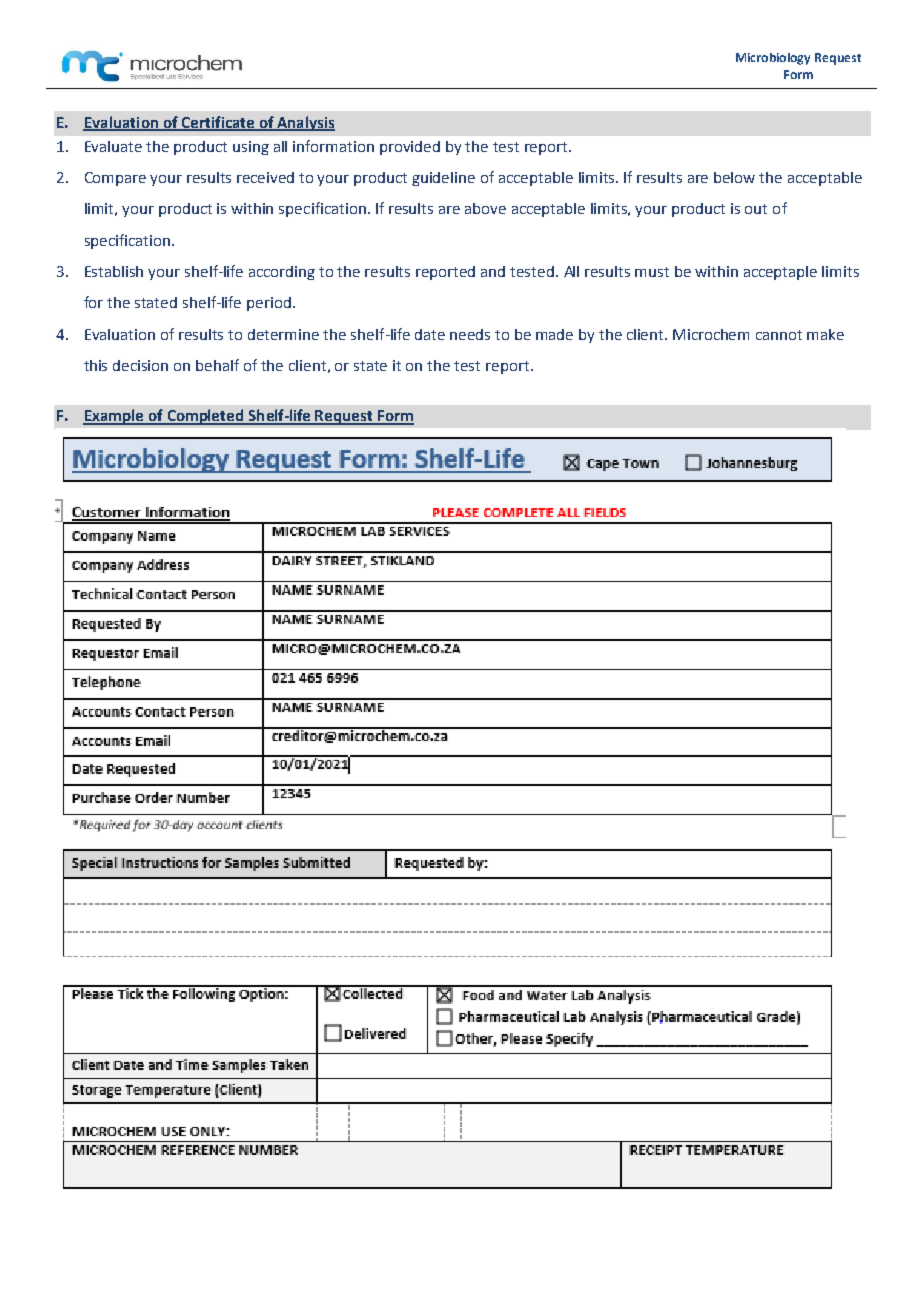  I want to click on Compare, so click(115, 179).
